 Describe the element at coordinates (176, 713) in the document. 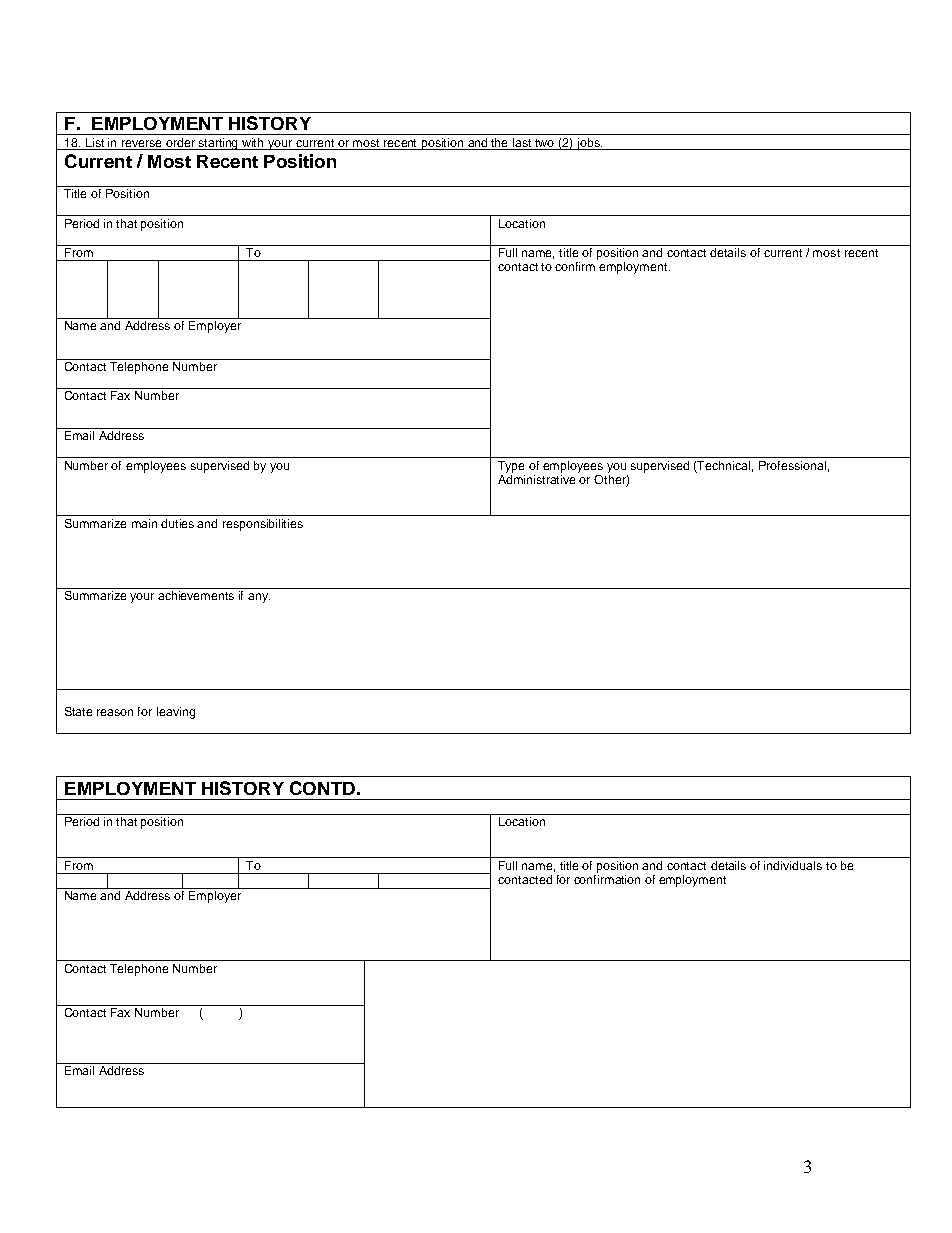

I see `leaving` at that location.
